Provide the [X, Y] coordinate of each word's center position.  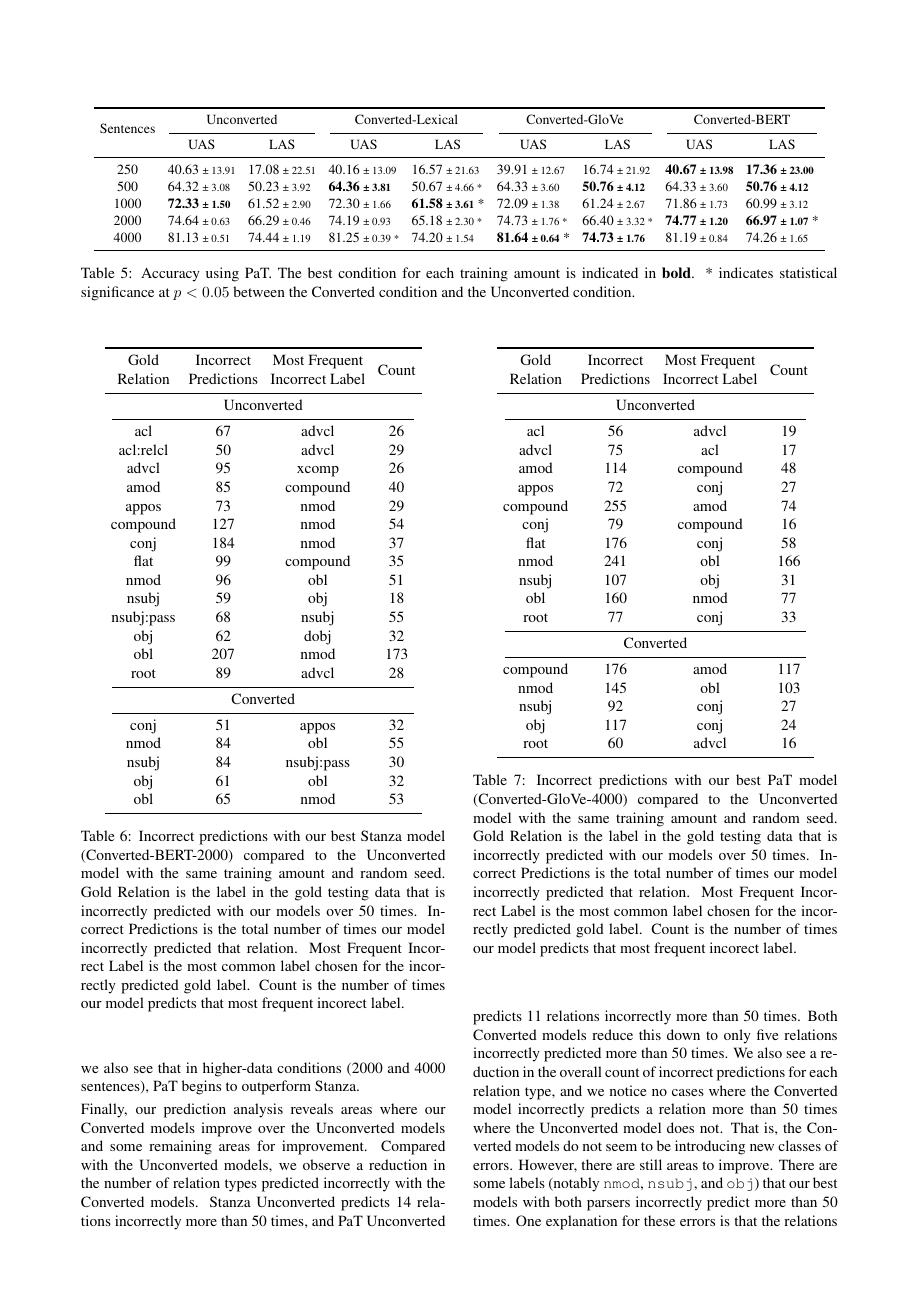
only [737, 1036]
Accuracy [170, 274]
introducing [710, 1147]
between [259, 291]
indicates [746, 272]
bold [677, 272]
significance [117, 293]
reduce [612, 1034]
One [528, 1220]
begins [201, 1087]
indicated [610, 272]
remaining [180, 1147]
